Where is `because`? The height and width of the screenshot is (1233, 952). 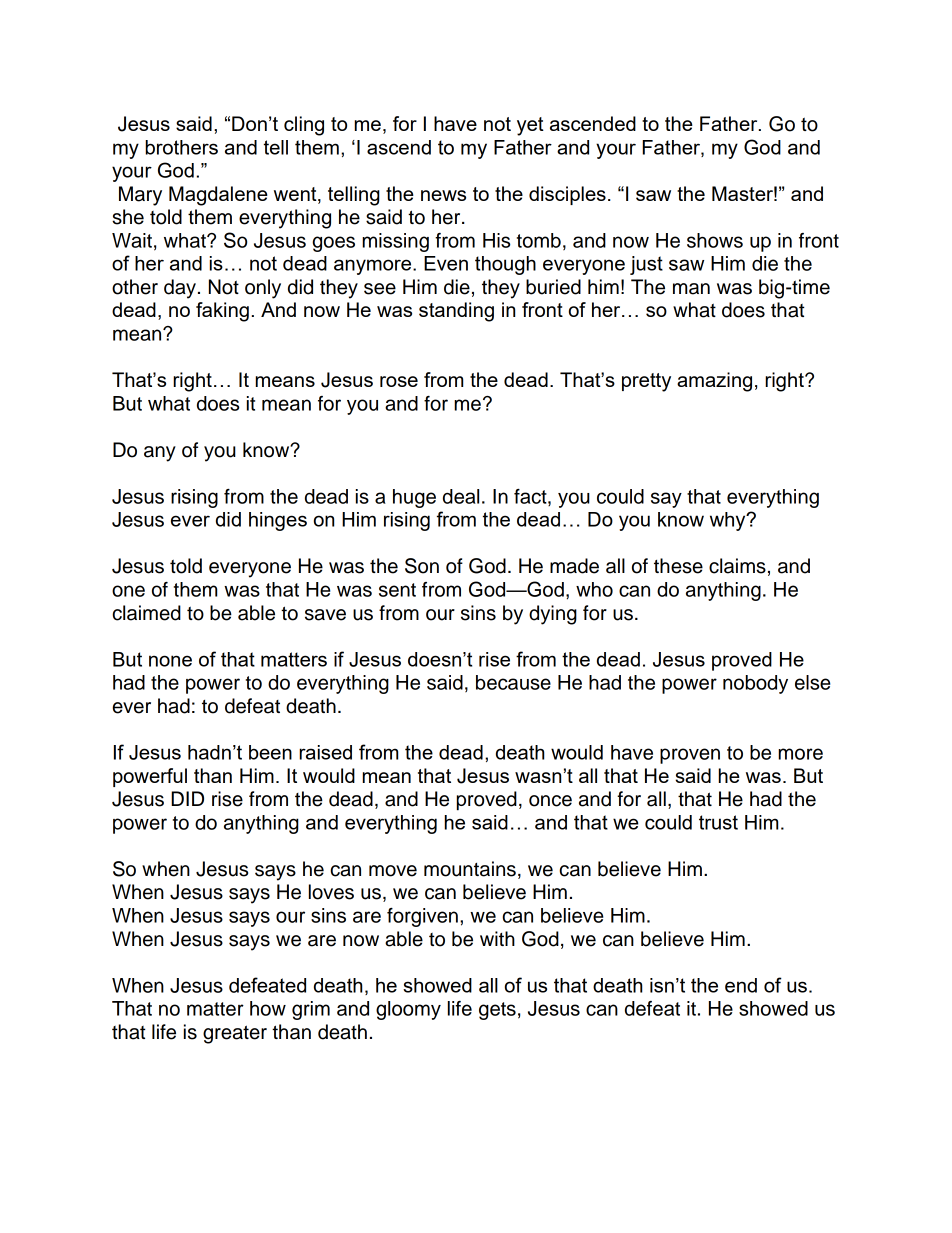
because is located at coordinates (513, 682).
